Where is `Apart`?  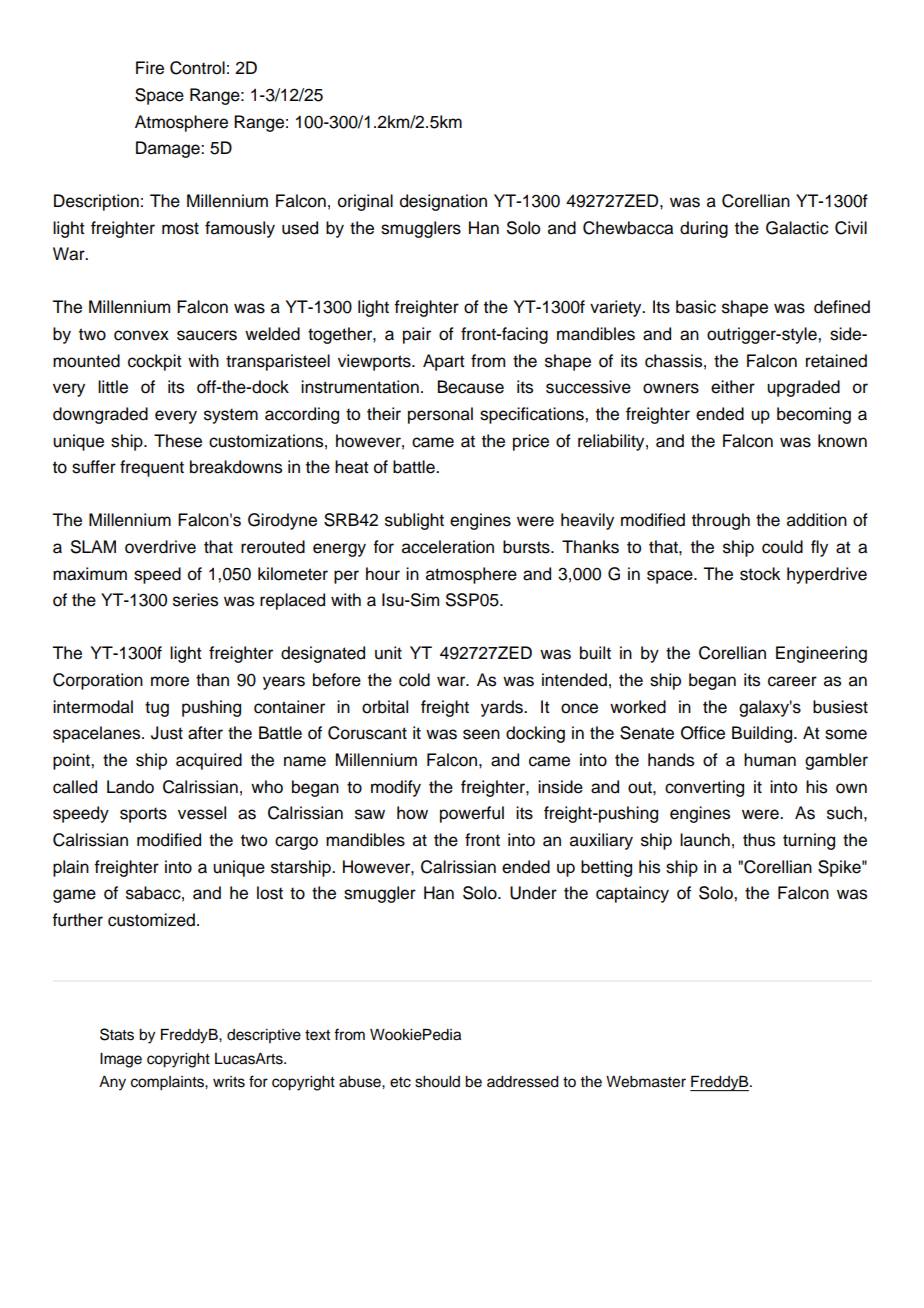 Apart is located at coordinates (444, 362).
